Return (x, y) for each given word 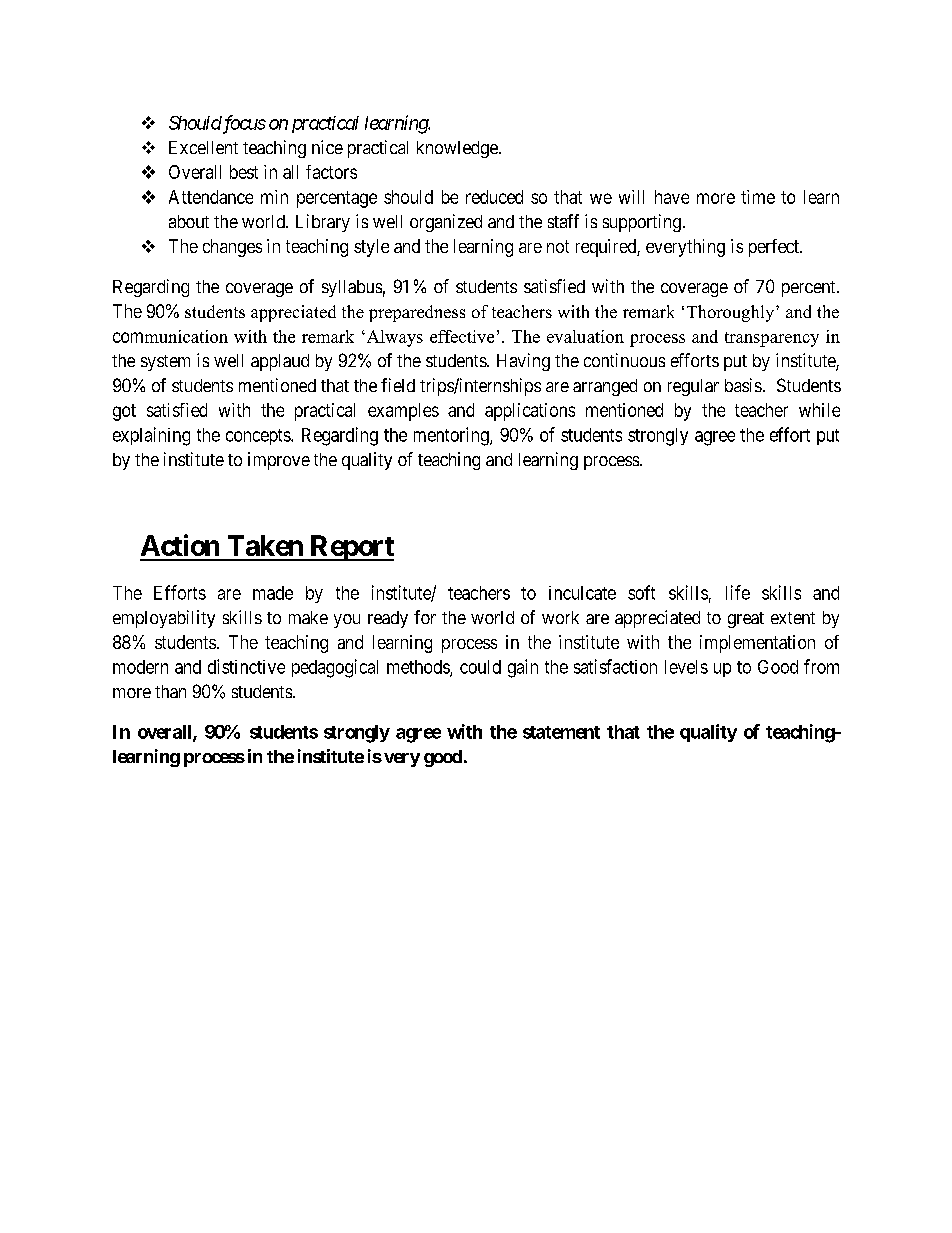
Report (351, 548)
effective (462, 336)
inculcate (582, 593)
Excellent (203, 147)
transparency (772, 339)
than (170, 691)
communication (170, 336)
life (738, 592)
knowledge (458, 149)
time (758, 197)
